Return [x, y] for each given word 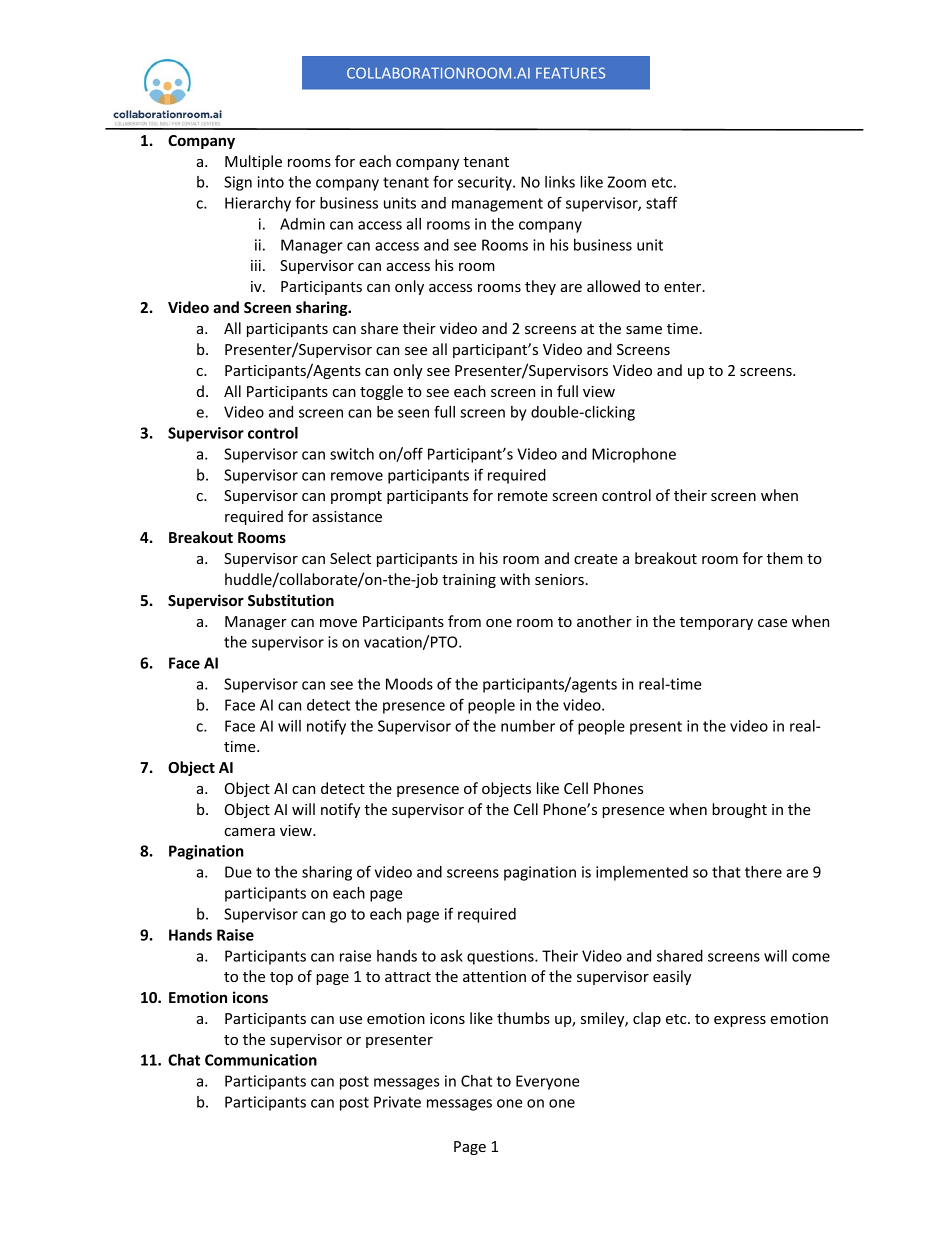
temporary [716, 623]
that [726, 872]
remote [523, 496]
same [644, 330]
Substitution [291, 600]
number [528, 726]
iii [256, 265]
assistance [347, 516]
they [540, 287]
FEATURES [570, 73]
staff [662, 202]
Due [238, 872]
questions [501, 957]
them [785, 558]
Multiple [253, 162]
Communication [261, 1060]
